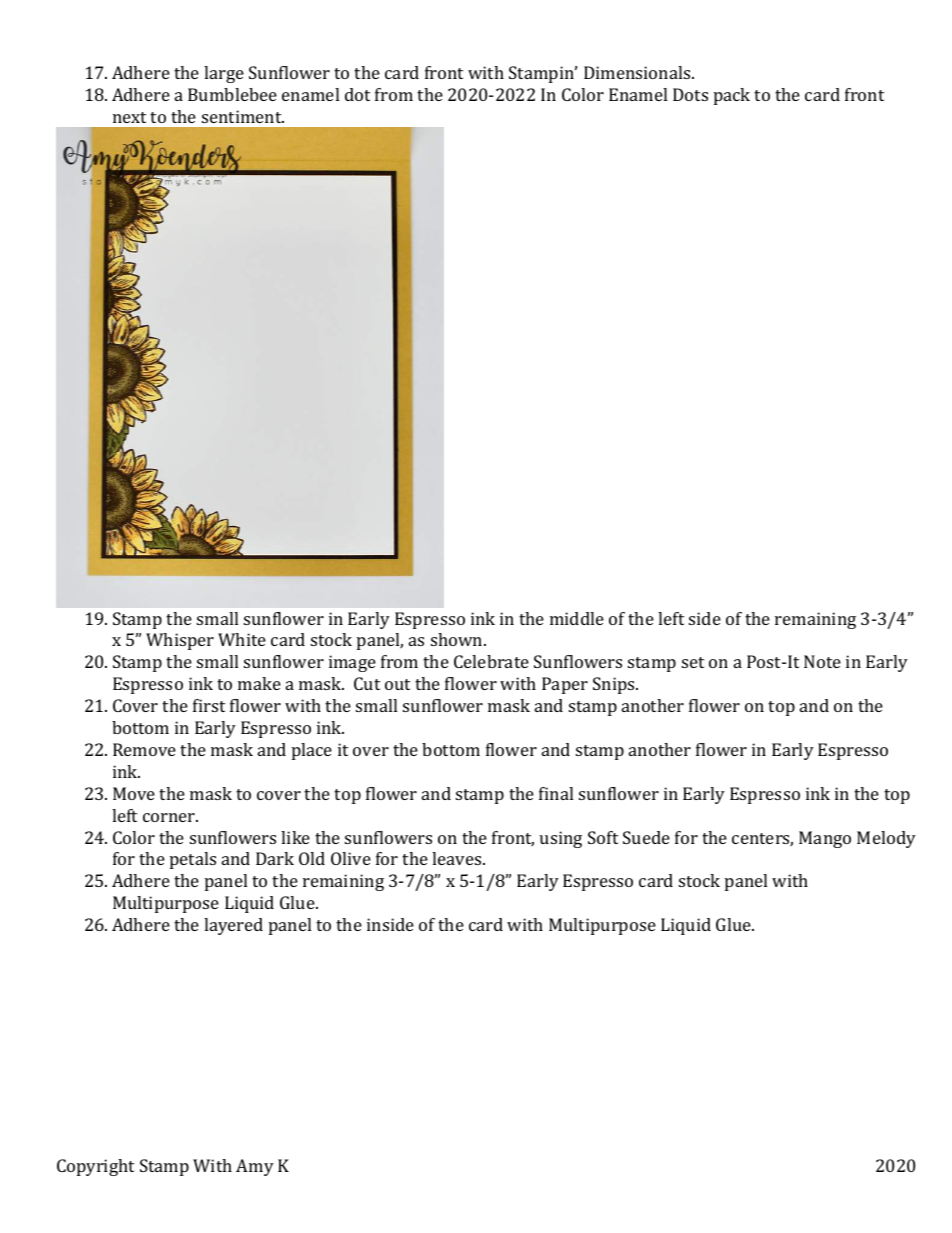 The image size is (952, 1233). Describe the element at coordinates (180, 641) in the screenshot. I see `Whisper` at that location.
